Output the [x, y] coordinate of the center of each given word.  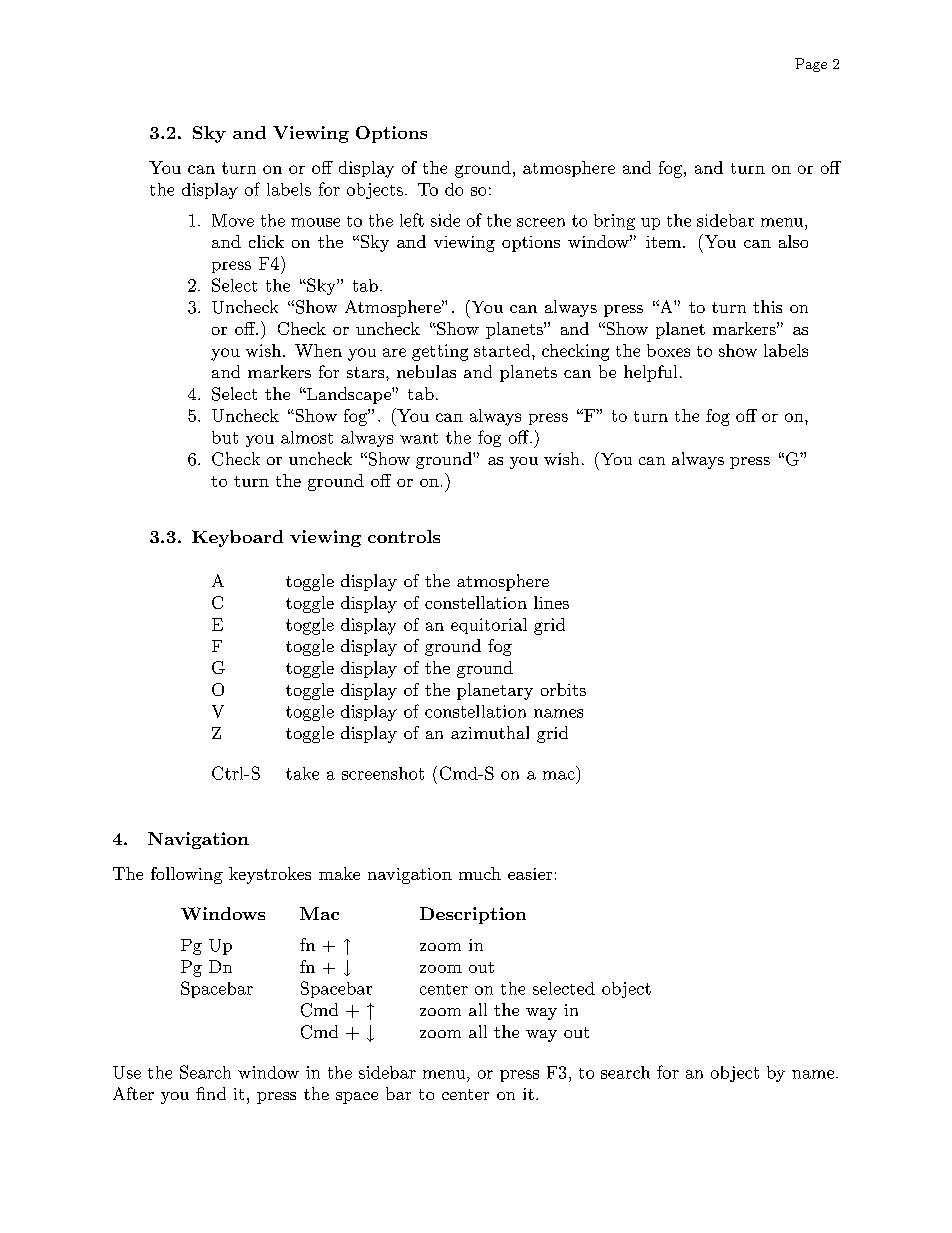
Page [811, 65]
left [412, 220]
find [211, 1093]
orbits [563, 689]
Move [233, 220]
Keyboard [237, 538]
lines [551, 602]
